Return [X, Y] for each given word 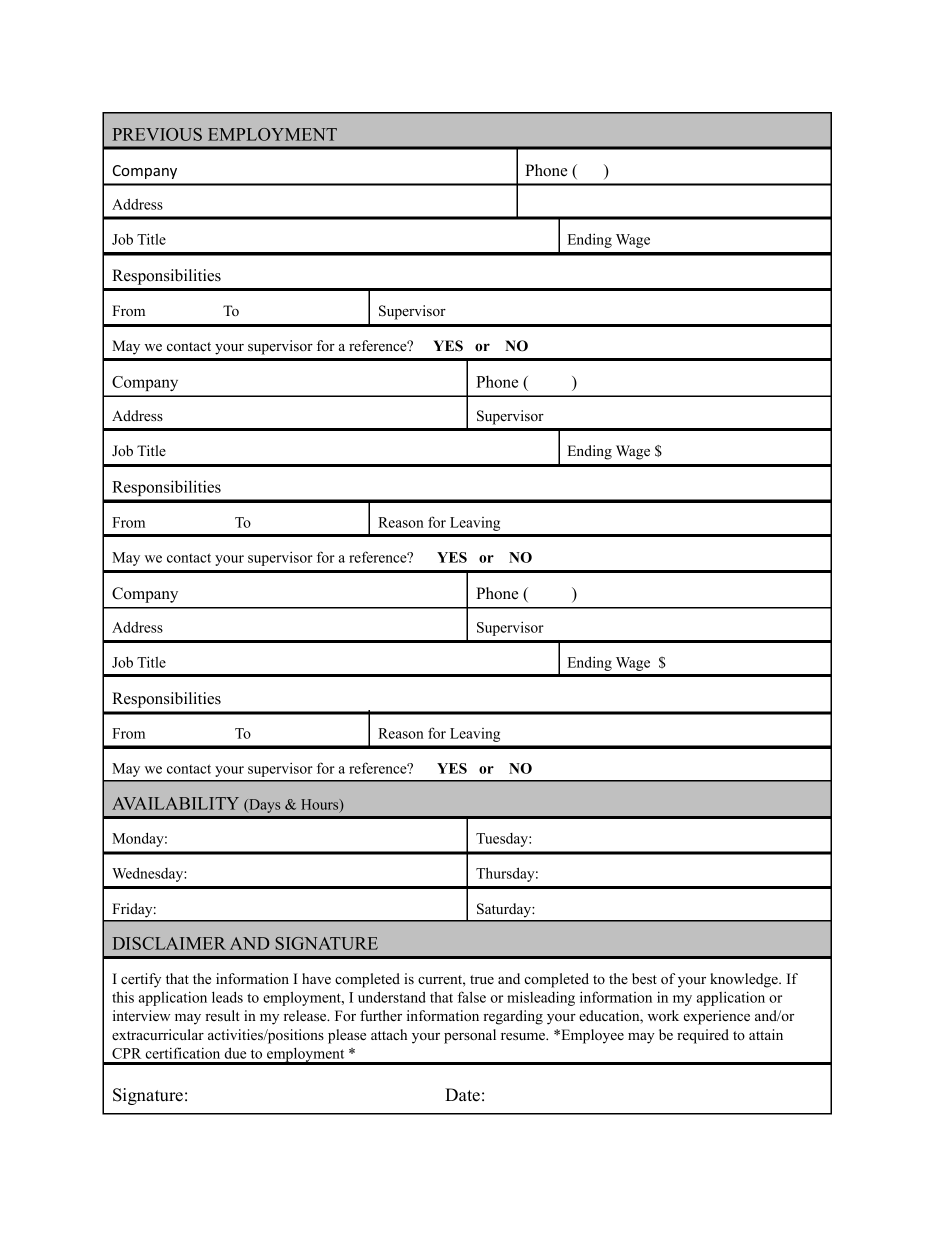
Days [263, 806]
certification [183, 1053]
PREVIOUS [157, 134]
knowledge [745, 980]
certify [141, 980]
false [472, 997]
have [316, 978]
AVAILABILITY [175, 803]
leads [227, 997]
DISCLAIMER [169, 943]
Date [462, 1095]
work [663, 1015]
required [703, 1036]
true [482, 979]
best [644, 978]
